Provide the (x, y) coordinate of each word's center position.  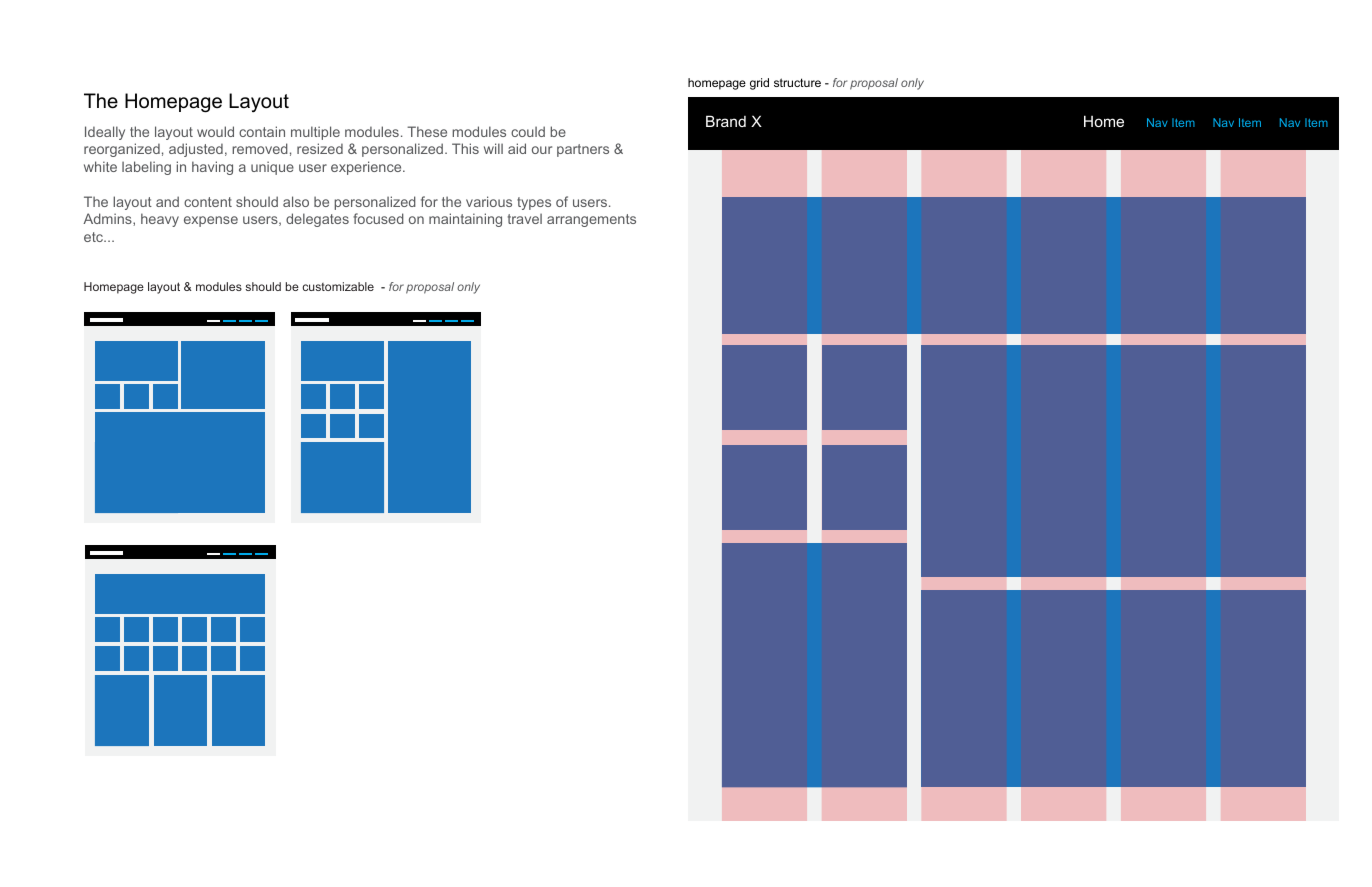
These (427, 131)
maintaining (465, 220)
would (215, 131)
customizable (338, 286)
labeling (146, 168)
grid (759, 84)
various (489, 201)
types (534, 203)
